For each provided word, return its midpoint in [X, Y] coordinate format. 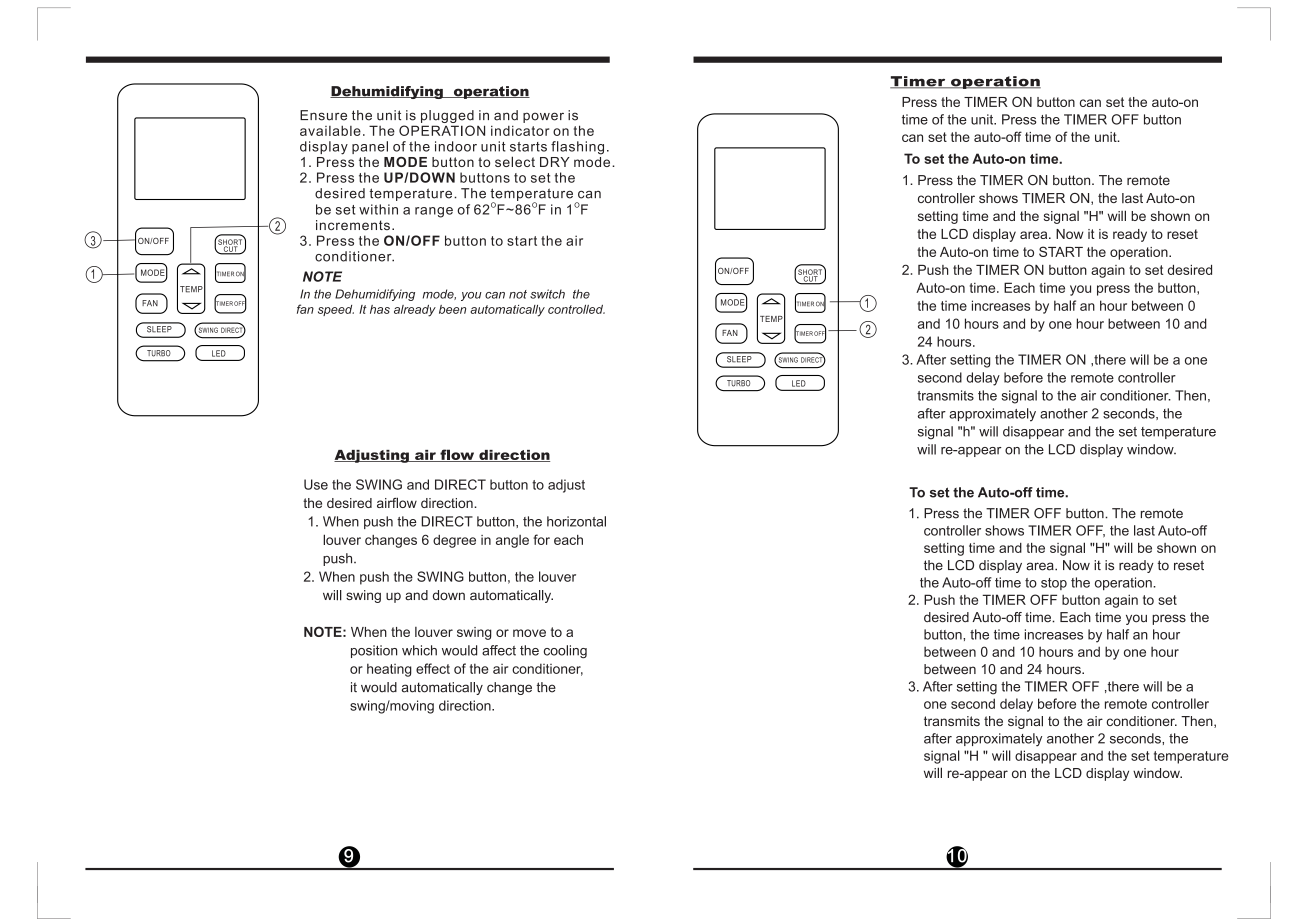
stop [1054, 584]
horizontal [576, 521]
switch [547, 294]
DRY [555, 162]
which [419, 650]
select [515, 161]
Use [316, 484]
